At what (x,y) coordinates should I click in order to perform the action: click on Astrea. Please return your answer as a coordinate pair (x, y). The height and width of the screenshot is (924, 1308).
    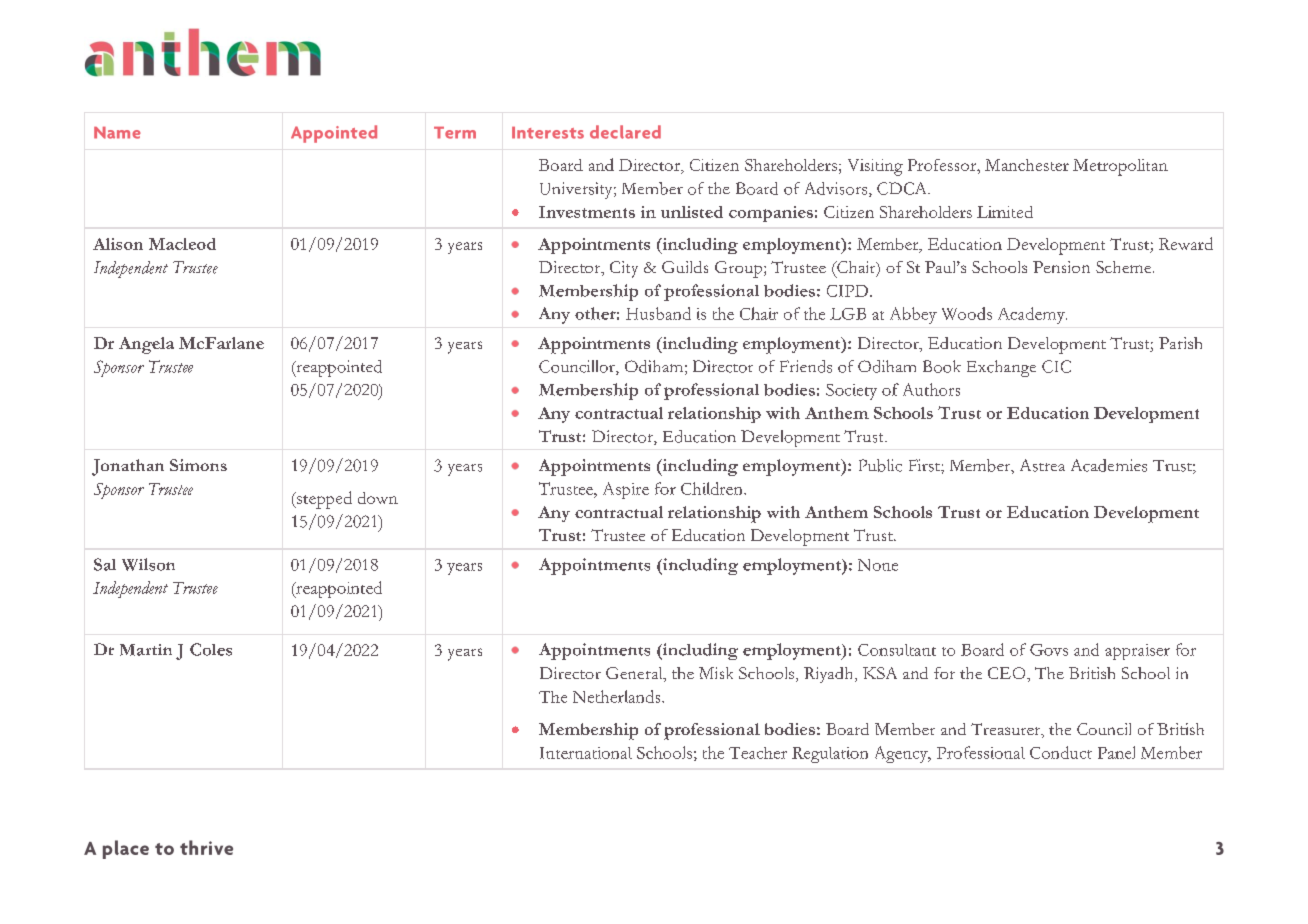
    Looking at the image, I should click on (1042, 465).
